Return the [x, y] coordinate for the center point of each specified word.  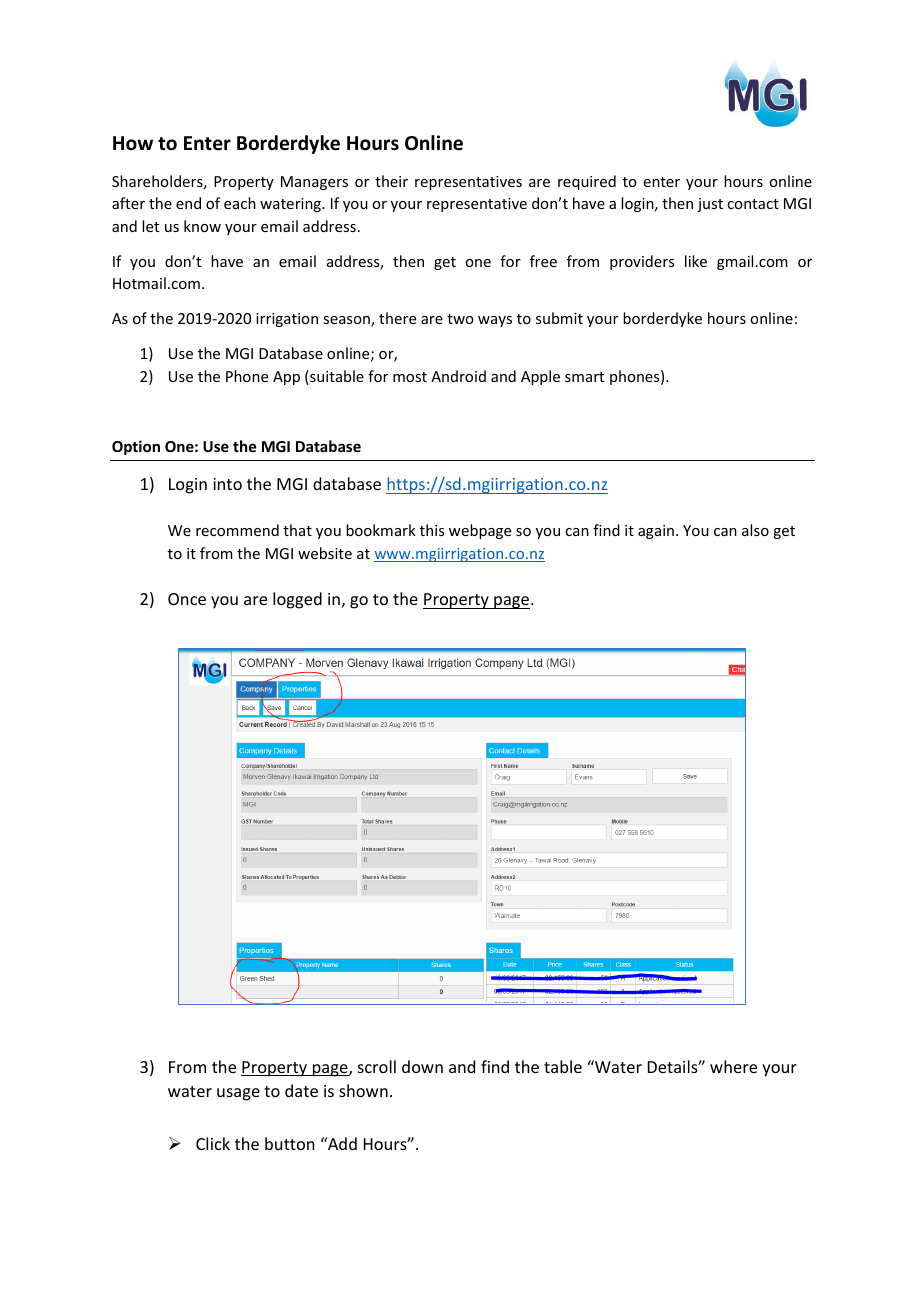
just [710, 205]
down [422, 1066]
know [202, 226]
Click [213, 1143]
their [391, 181]
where [733, 1066]
